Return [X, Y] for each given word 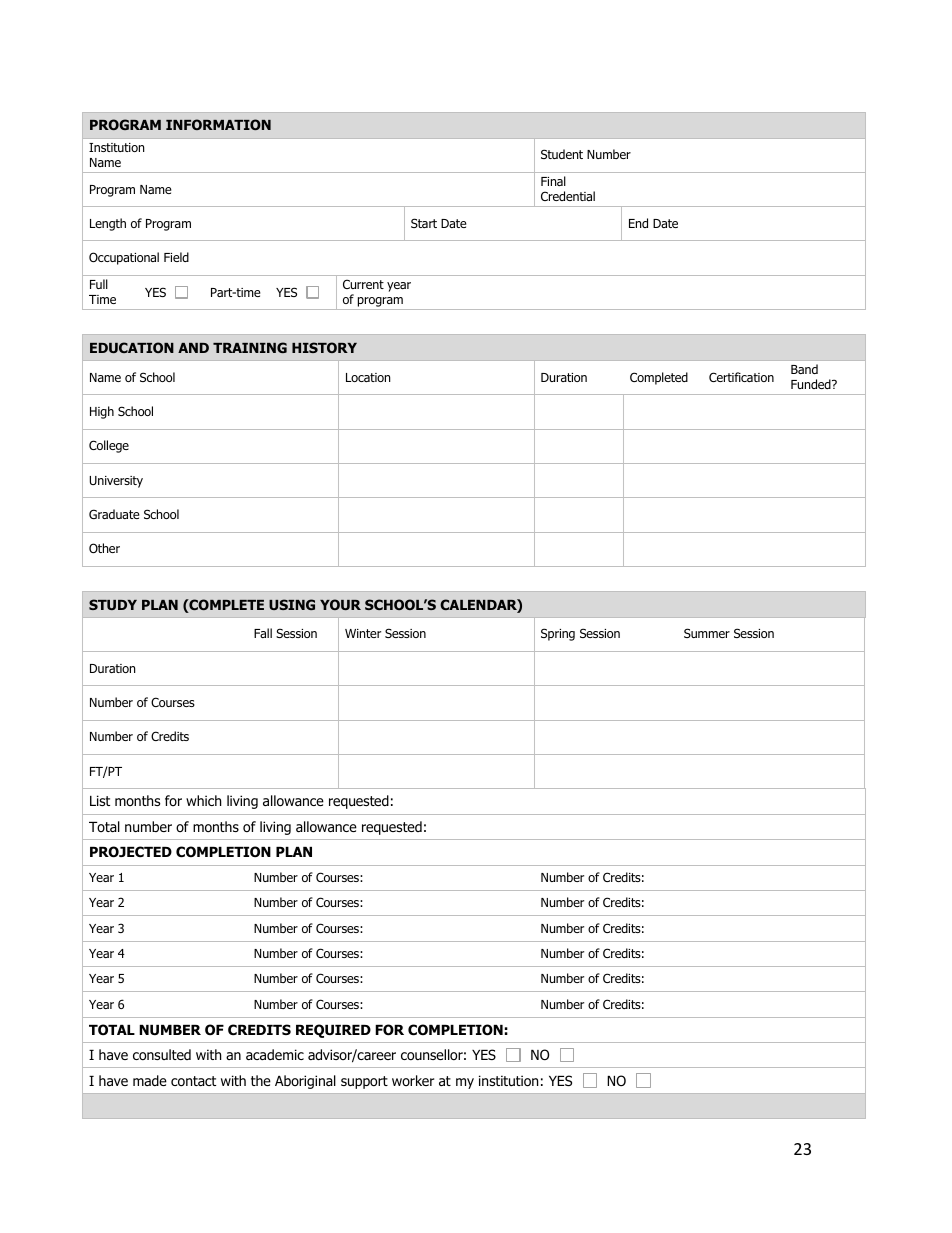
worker [413, 1080]
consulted [162, 1054]
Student [562, 154]
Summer [707, 633]
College [109, 446]
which [203, 800]
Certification [741, 377]
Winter [363, 633]
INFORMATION [218, 124]
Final [553, 181]
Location [368, 377]
